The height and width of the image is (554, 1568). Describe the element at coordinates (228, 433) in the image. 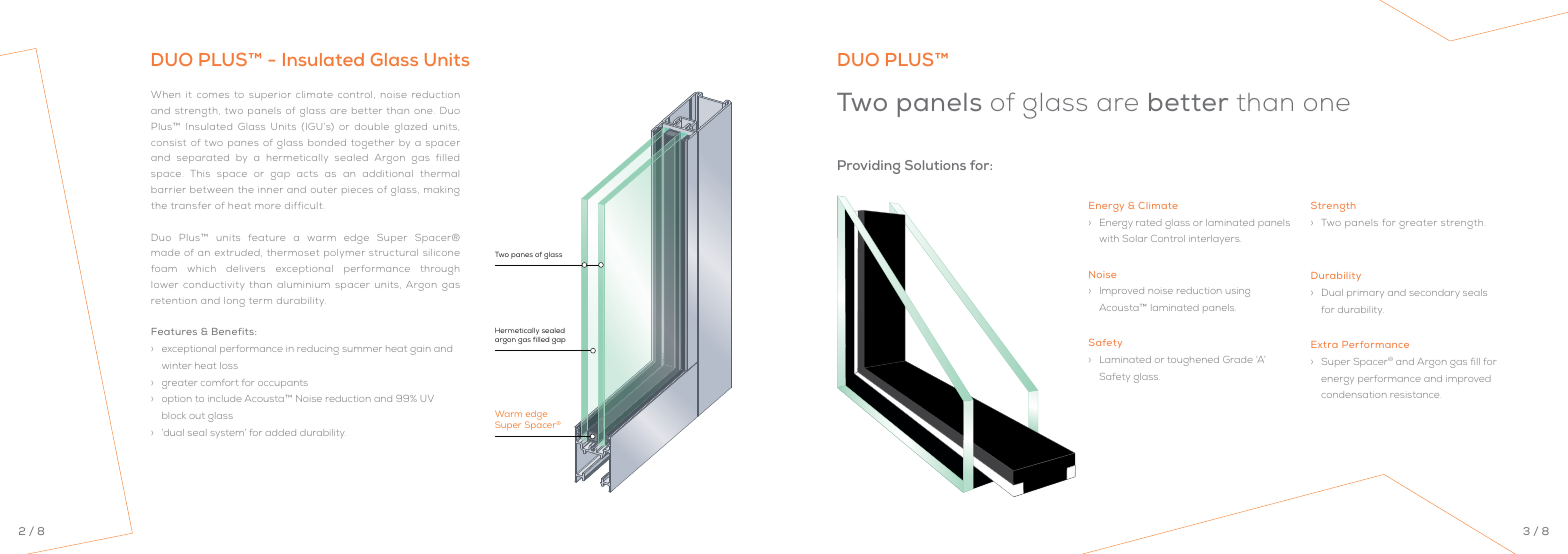

I see `system` at that location.
